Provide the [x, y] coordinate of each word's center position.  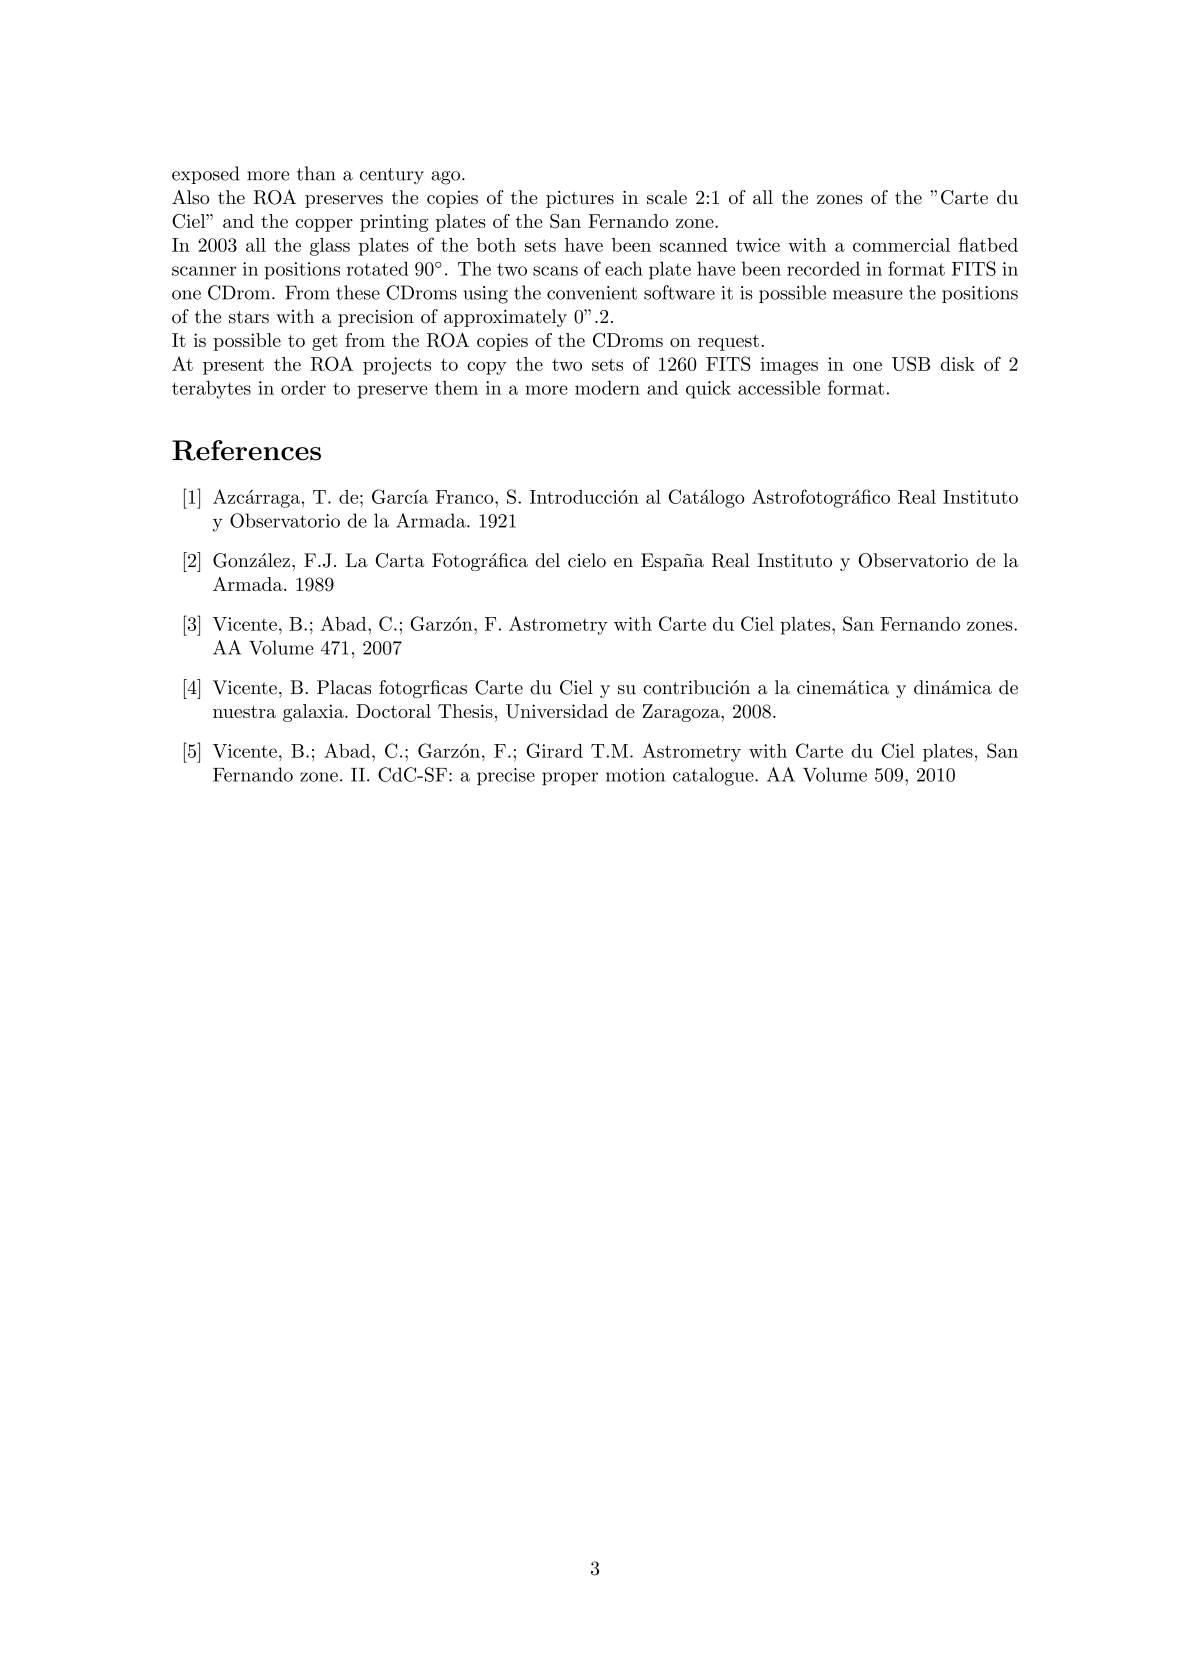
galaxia [314, 713]
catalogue [714, 776]
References [246, 450]
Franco [466, 497]
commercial [901, 245]
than [316, 173]
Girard [554, 750]
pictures [580, 199]
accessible [779, 387]
